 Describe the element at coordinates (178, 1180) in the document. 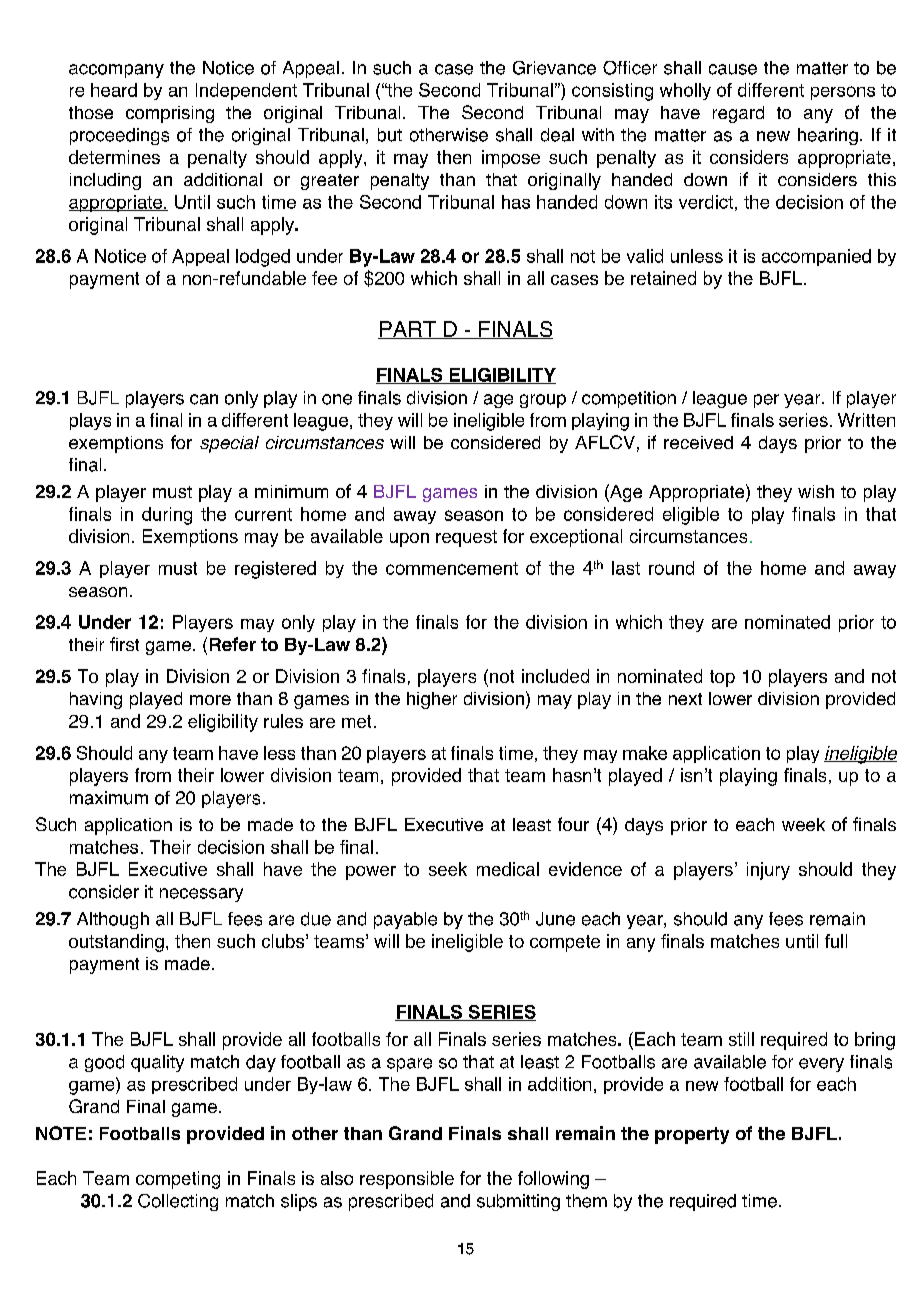

I see `competing` at that location.
